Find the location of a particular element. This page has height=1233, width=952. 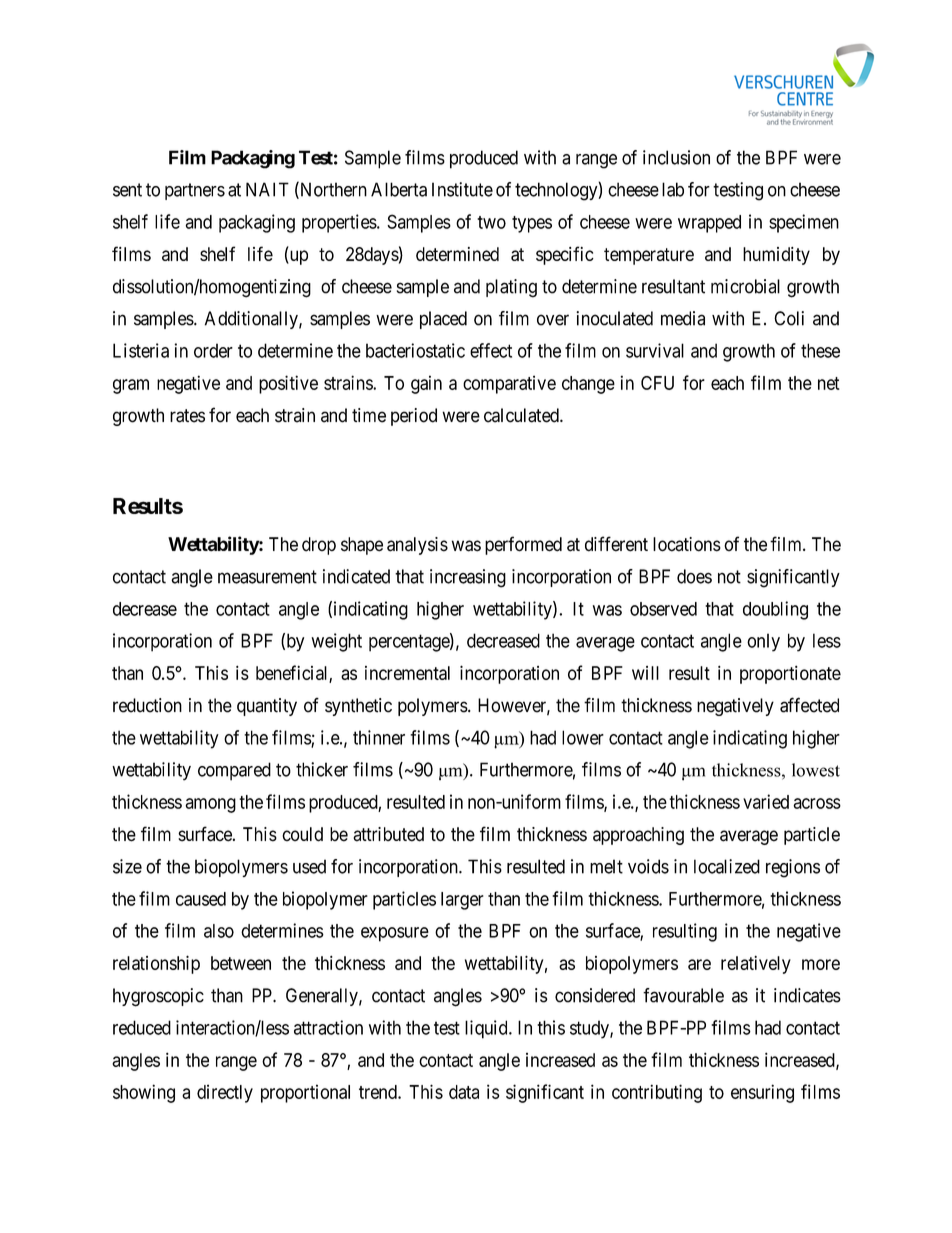

partners is located at coordinates (195, 191).
